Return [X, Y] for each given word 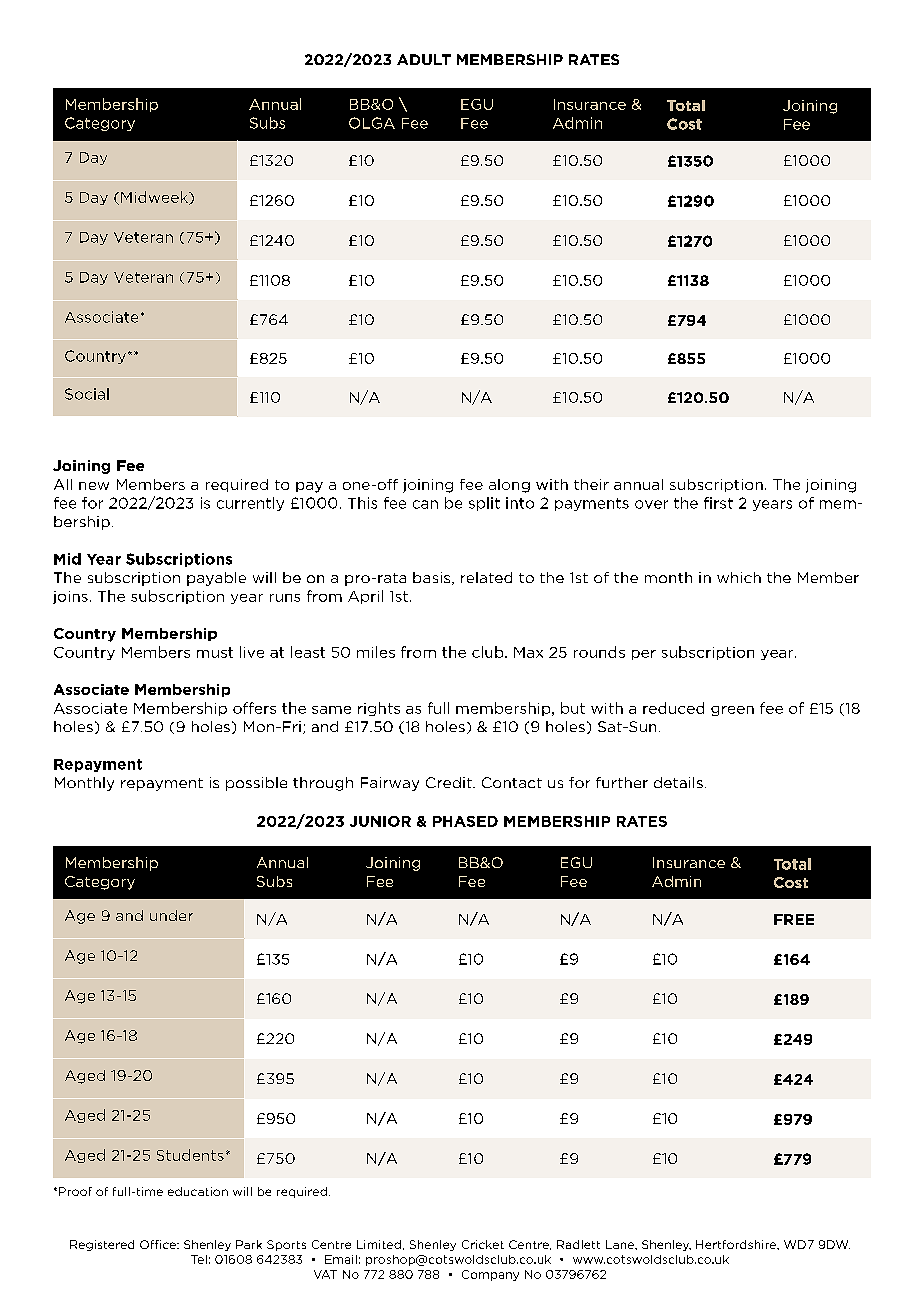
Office [159, 1244]
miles [376, 652]
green [732, 711]
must [215, 652]
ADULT [424, 59]
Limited [379, 1244]
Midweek [155, 198]
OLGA [372, 123]
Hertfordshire [737, 1245]
